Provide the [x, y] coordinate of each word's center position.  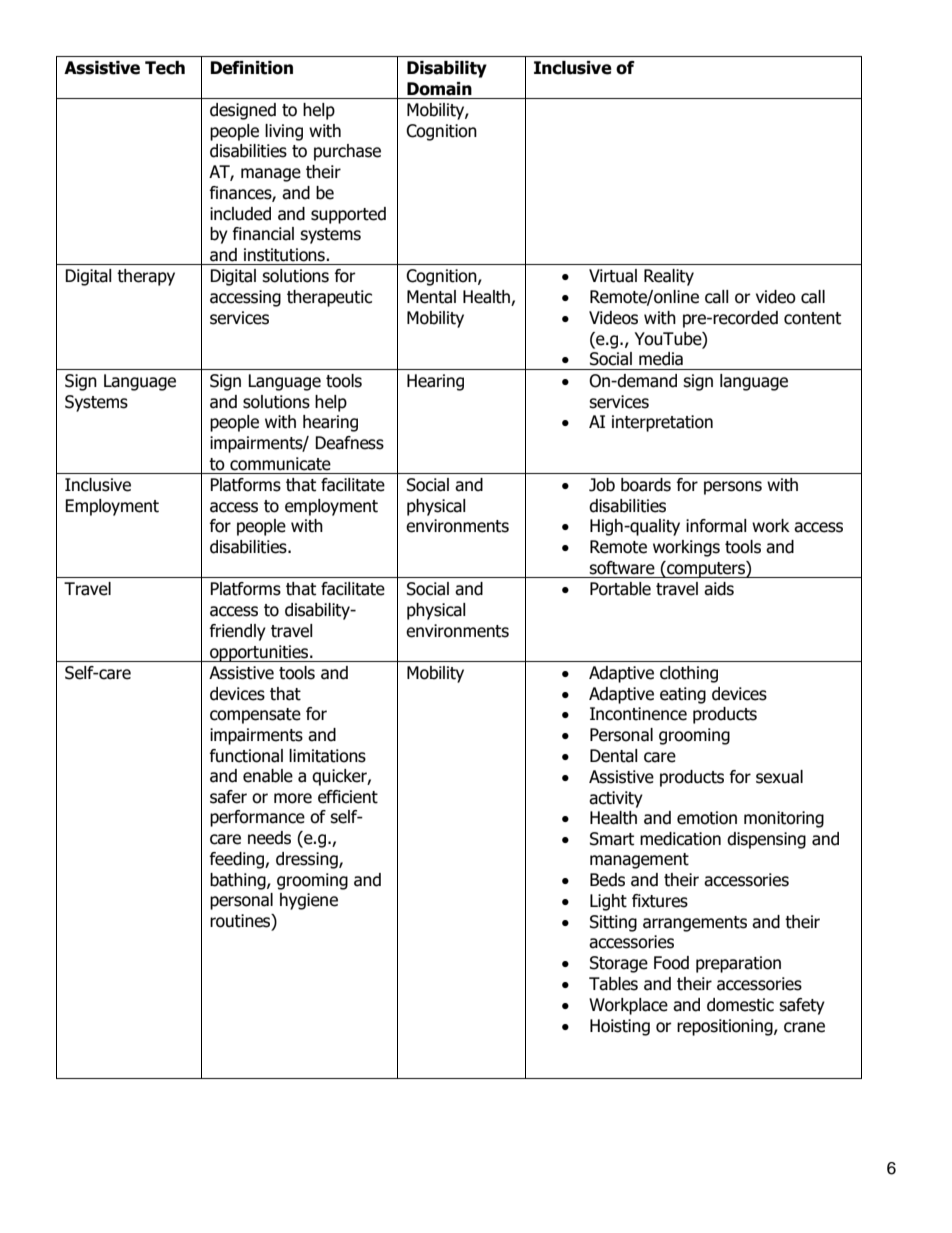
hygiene [309, 901]
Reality [669, 277]
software [622, 568]
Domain [439, 89]
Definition [252, 68]
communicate [280, 464]
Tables [613, 984]
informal [716, 526]
